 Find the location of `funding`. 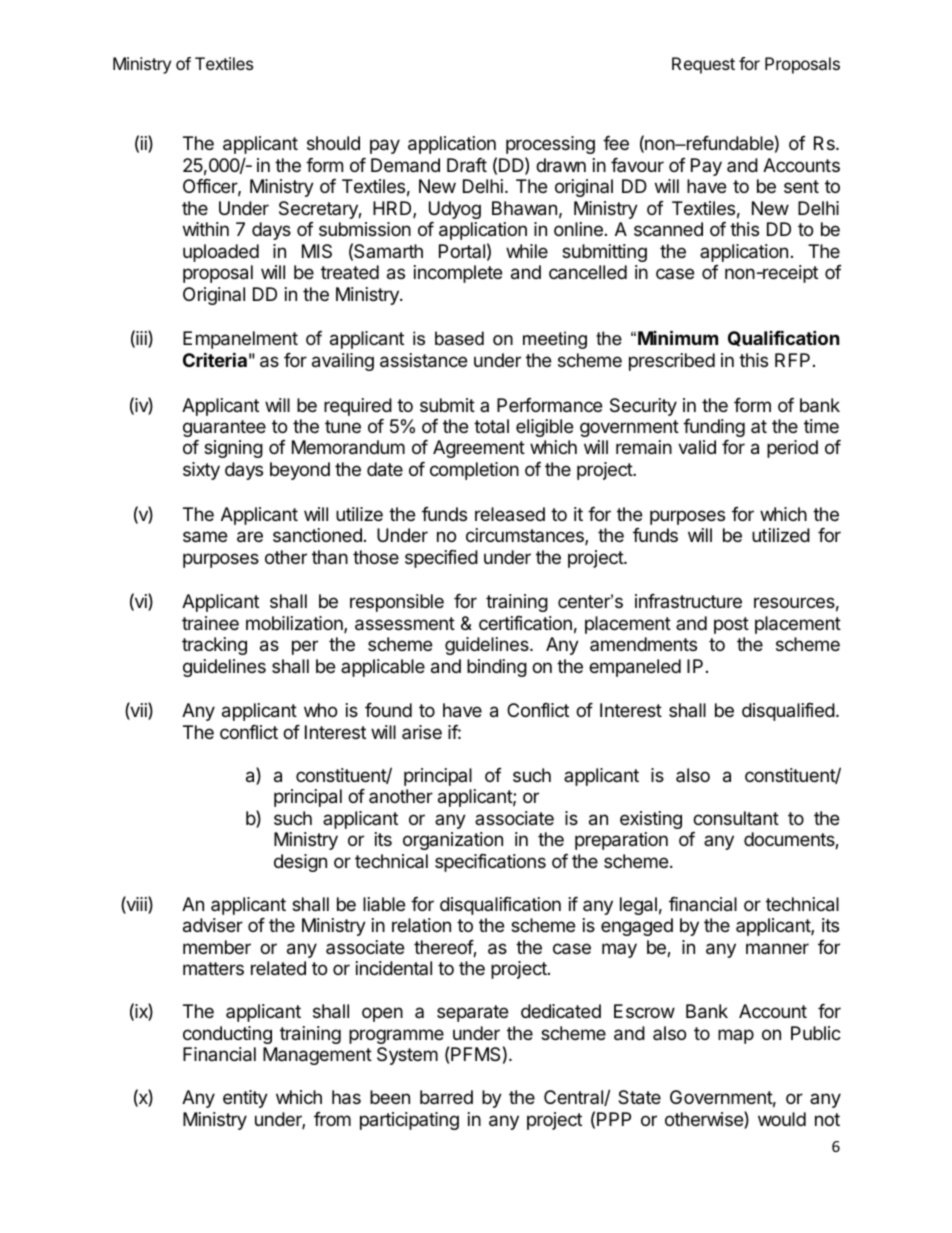

funding is located at coordinates (714, 428).
